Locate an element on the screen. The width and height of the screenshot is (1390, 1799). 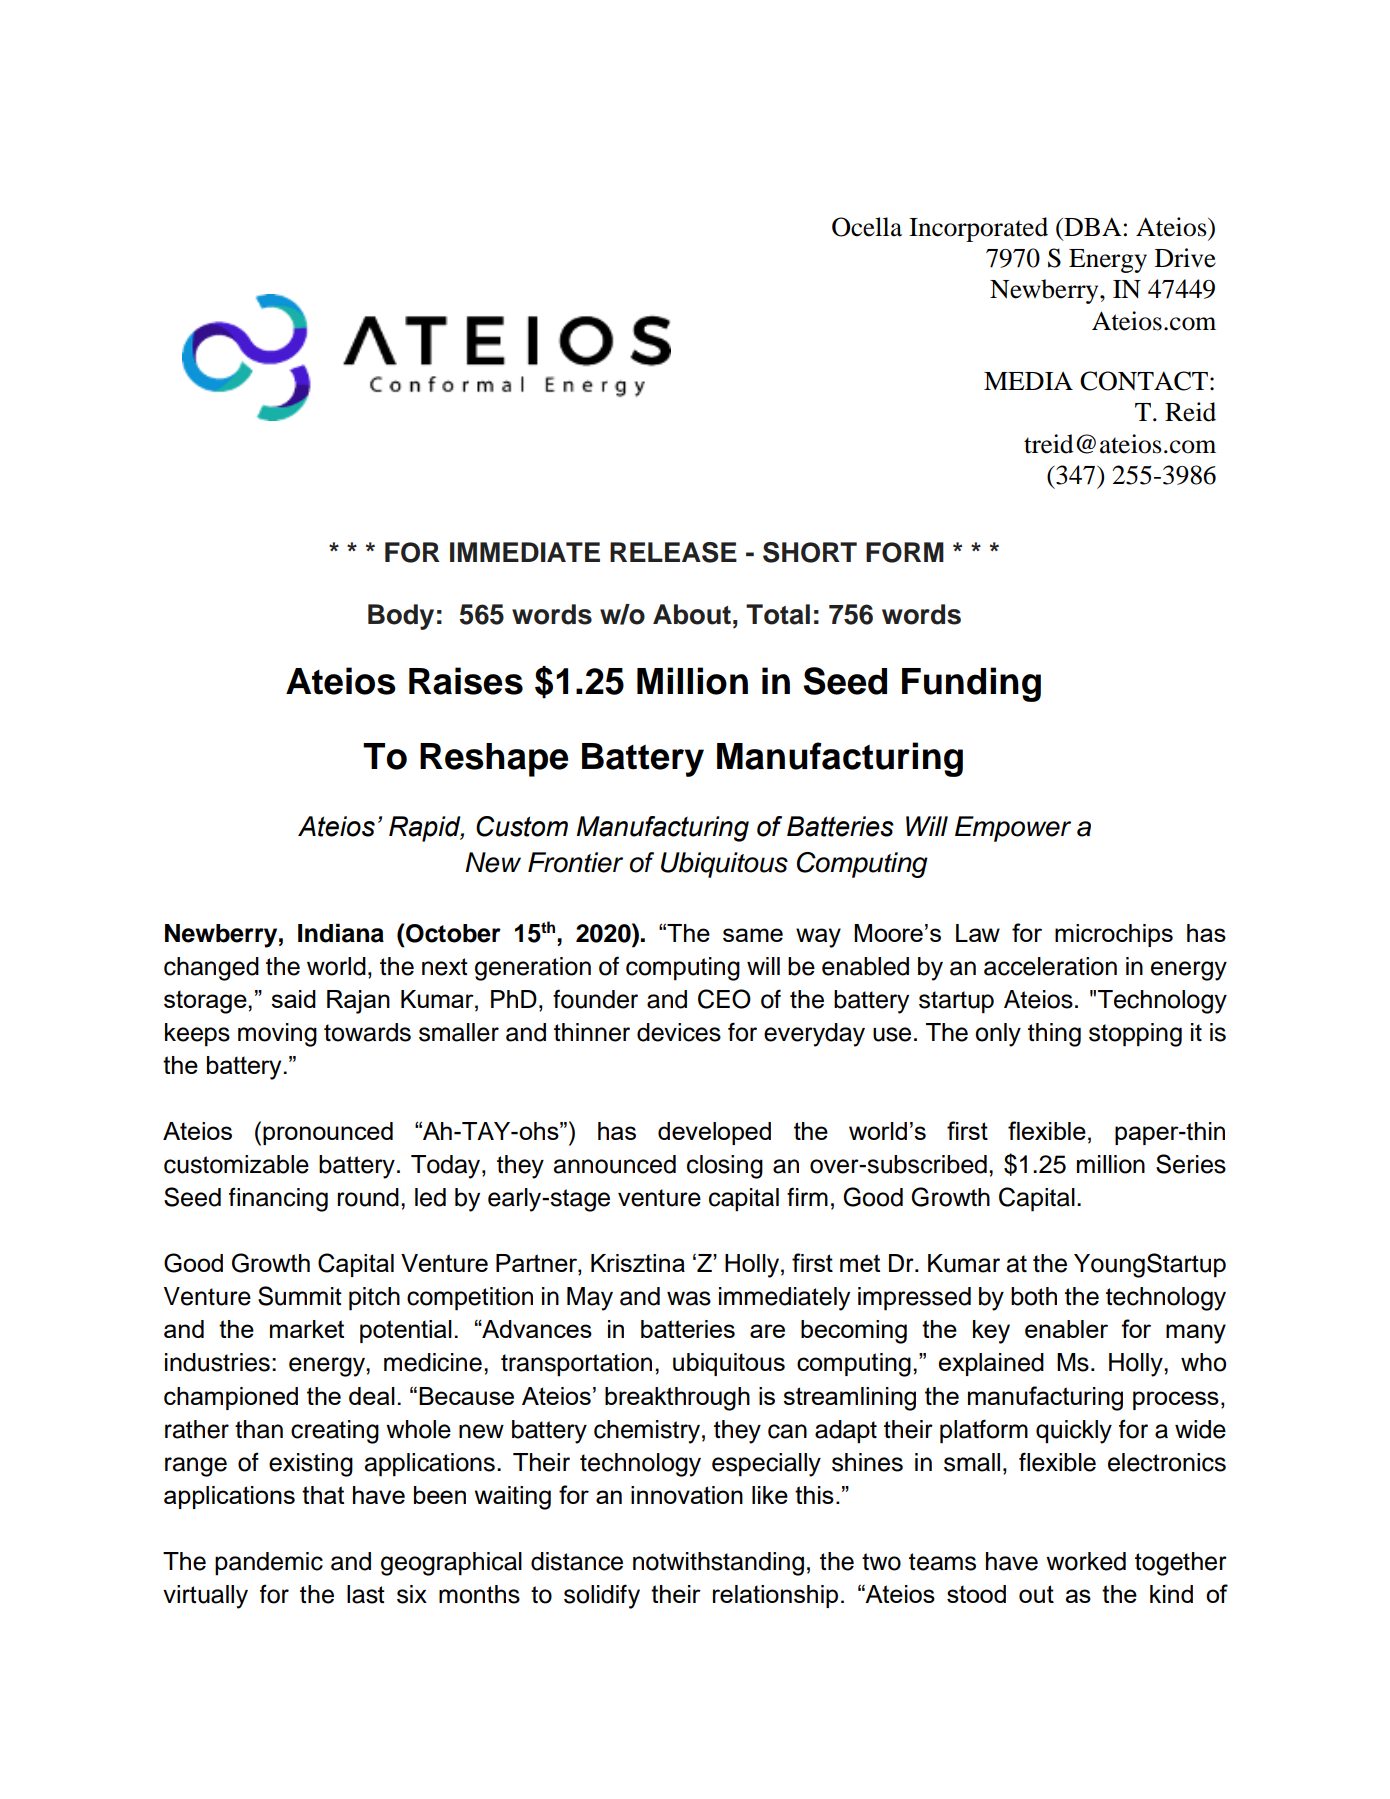
stopping is located at coordinates (1135, 1035).
